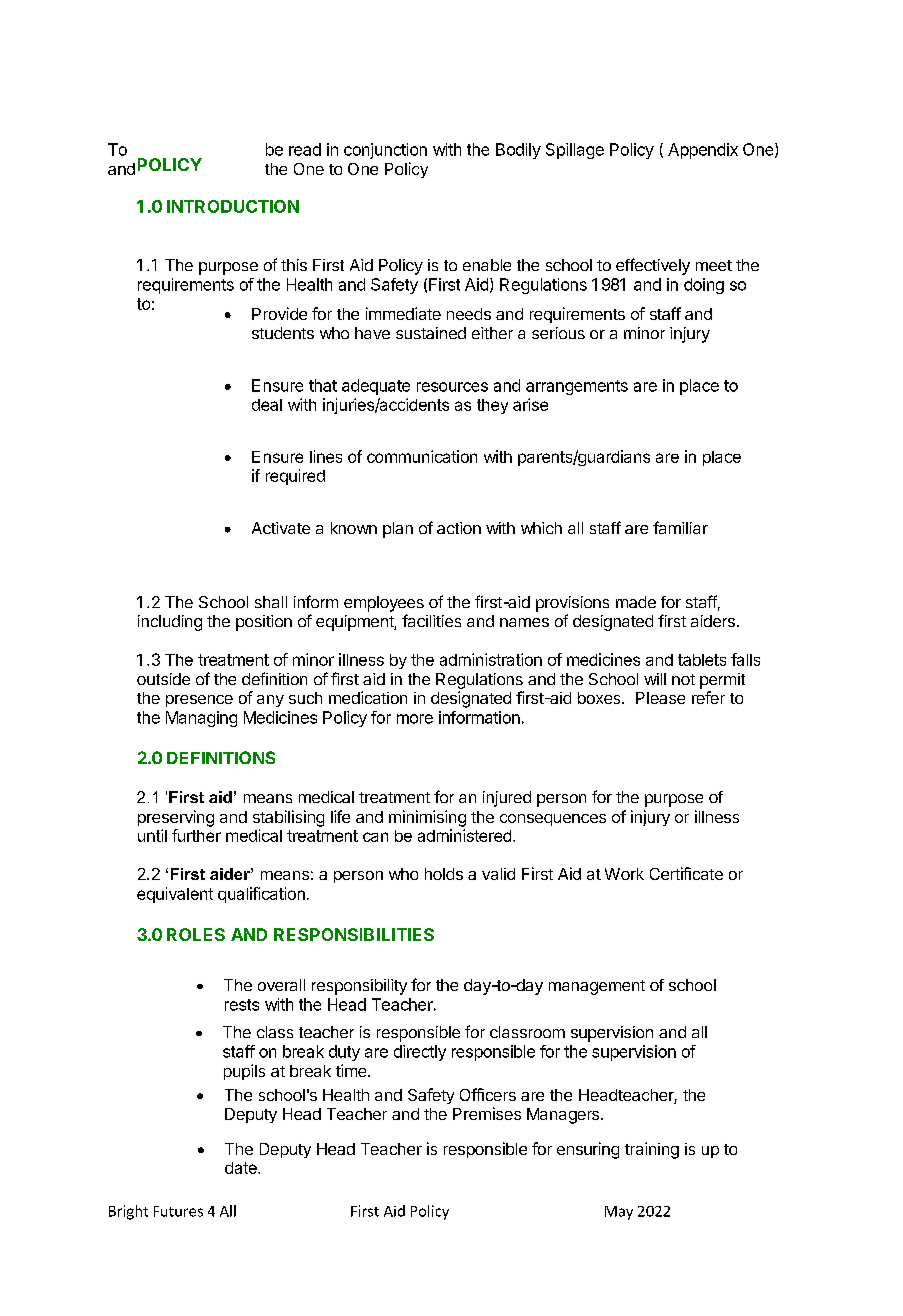 The height and width of the screenshot is (1316, 903). What do you see at coordinates (464, 835) in the screenshot?
I see `administered` at bounding box center [464, 835].
